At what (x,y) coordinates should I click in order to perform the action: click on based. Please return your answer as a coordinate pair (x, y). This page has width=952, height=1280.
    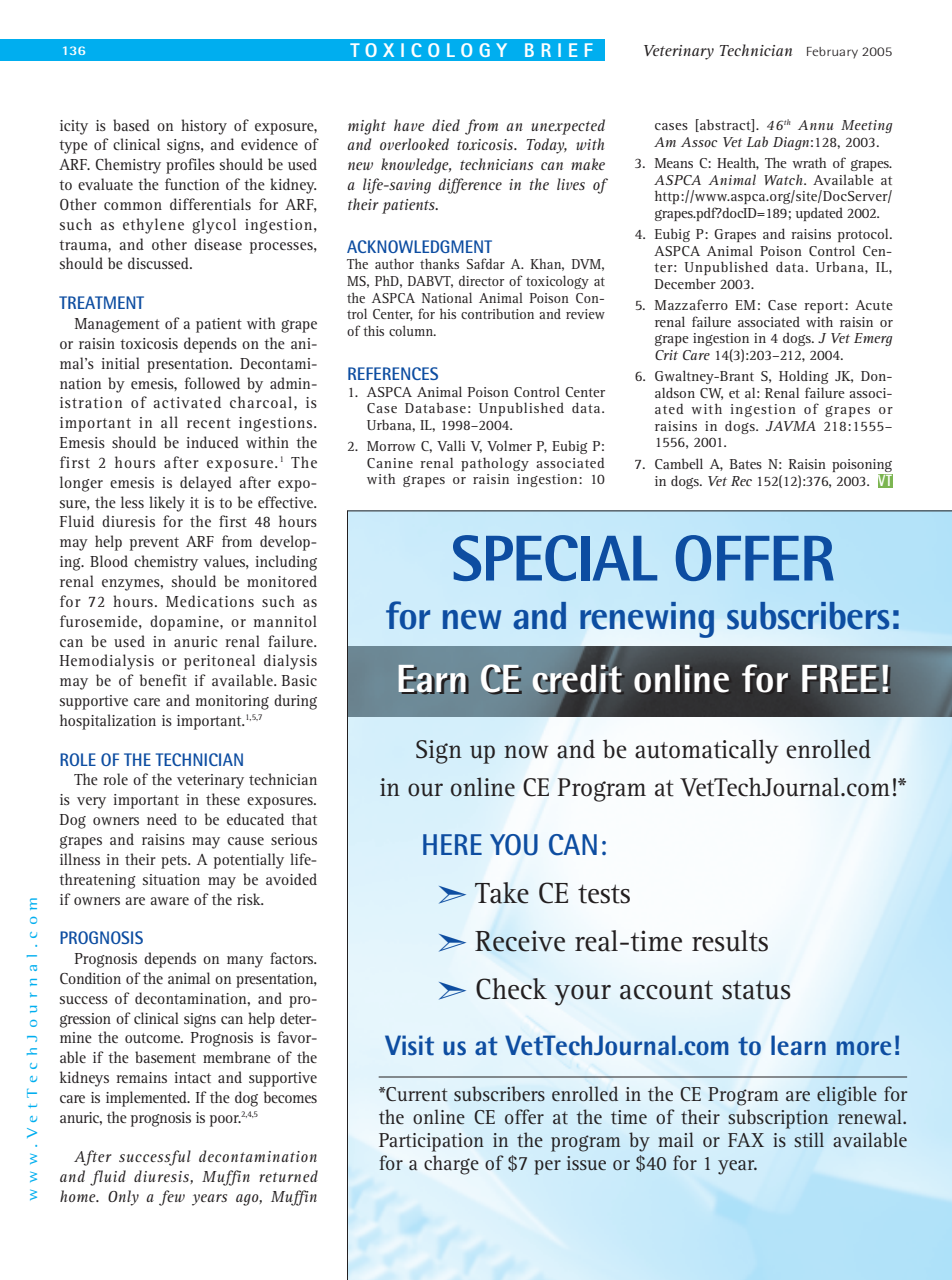
    Looking at the image, I should click on (131, 125).
